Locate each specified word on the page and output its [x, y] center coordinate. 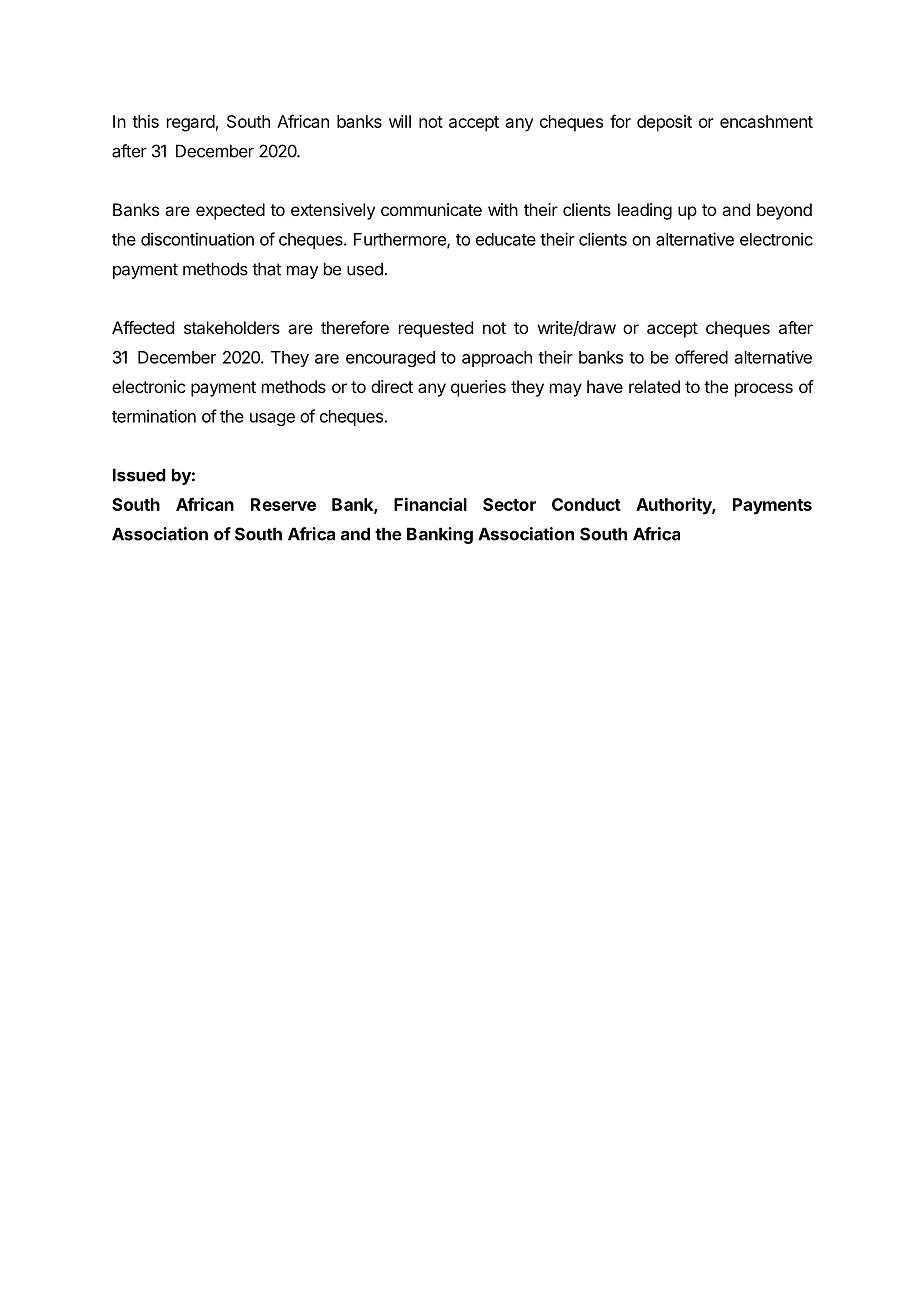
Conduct [586, 504]
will [400, 121]
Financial [430, 504]
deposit [664, 123]
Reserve [283, 504]
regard [191, 123]
